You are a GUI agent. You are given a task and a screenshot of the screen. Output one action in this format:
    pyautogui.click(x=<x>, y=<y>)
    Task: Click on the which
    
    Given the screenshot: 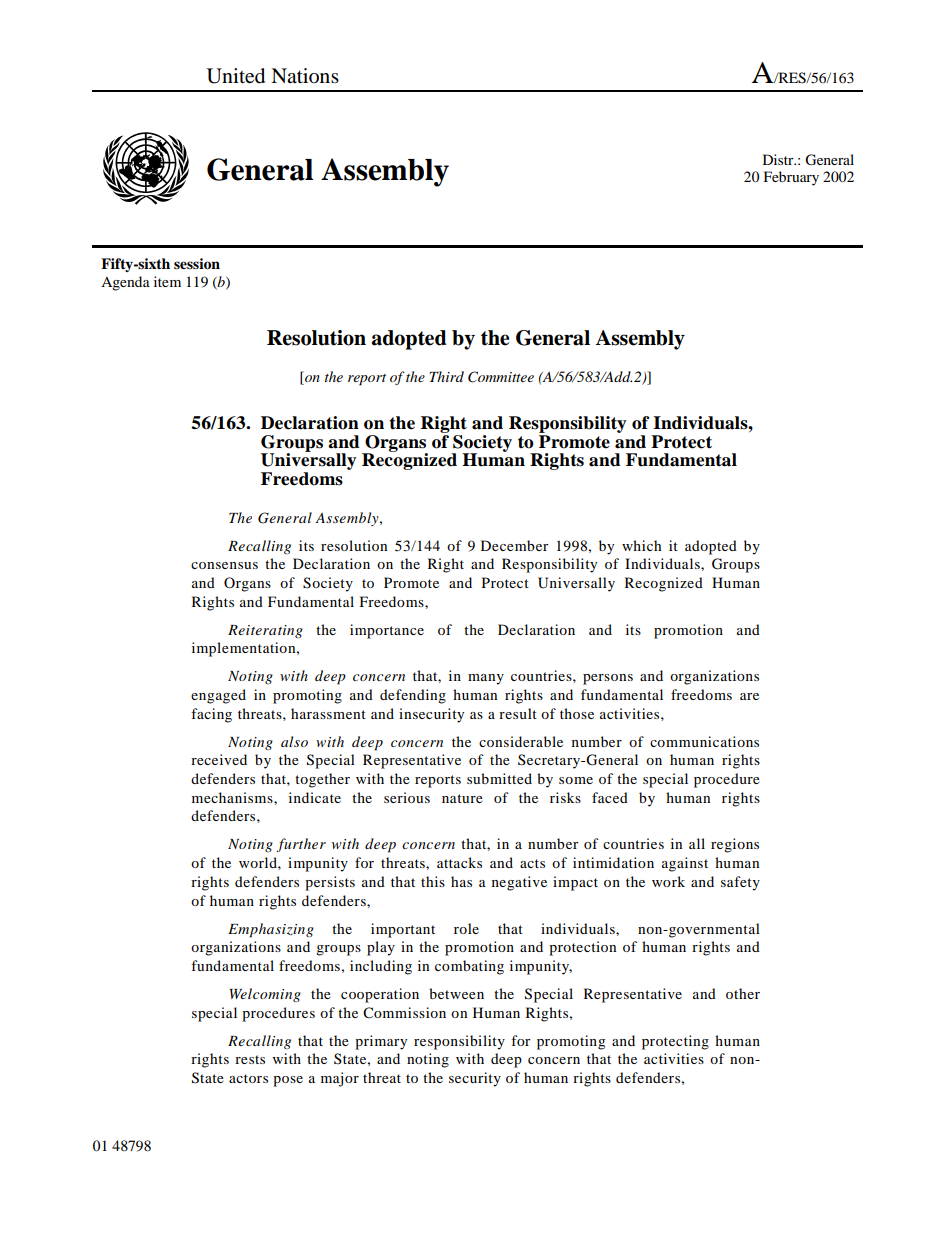 What is the action you would take?
    pyautogui.click(x=642, y=545)
